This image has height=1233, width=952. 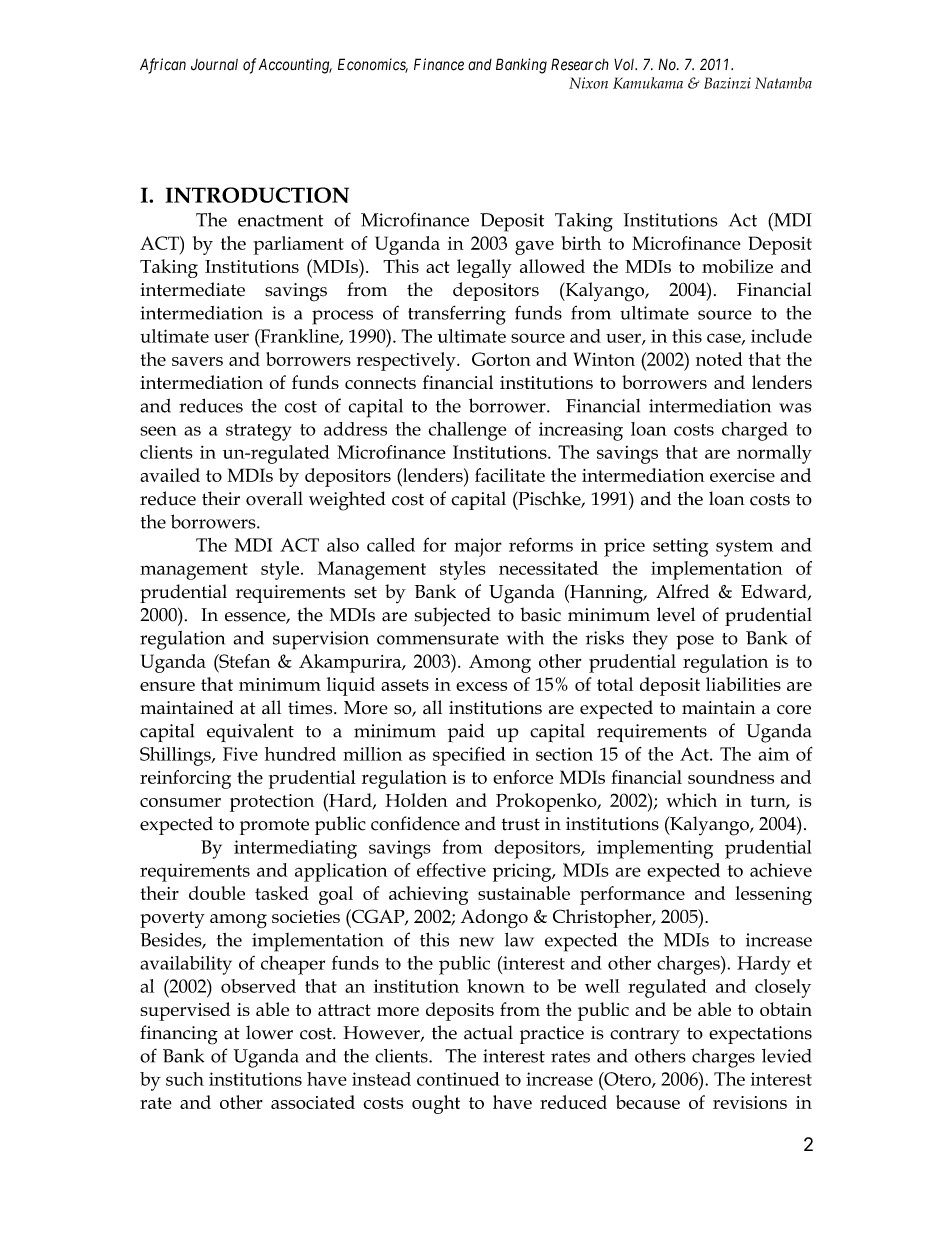 I want to click on trust, so click(x=520, y=824).
